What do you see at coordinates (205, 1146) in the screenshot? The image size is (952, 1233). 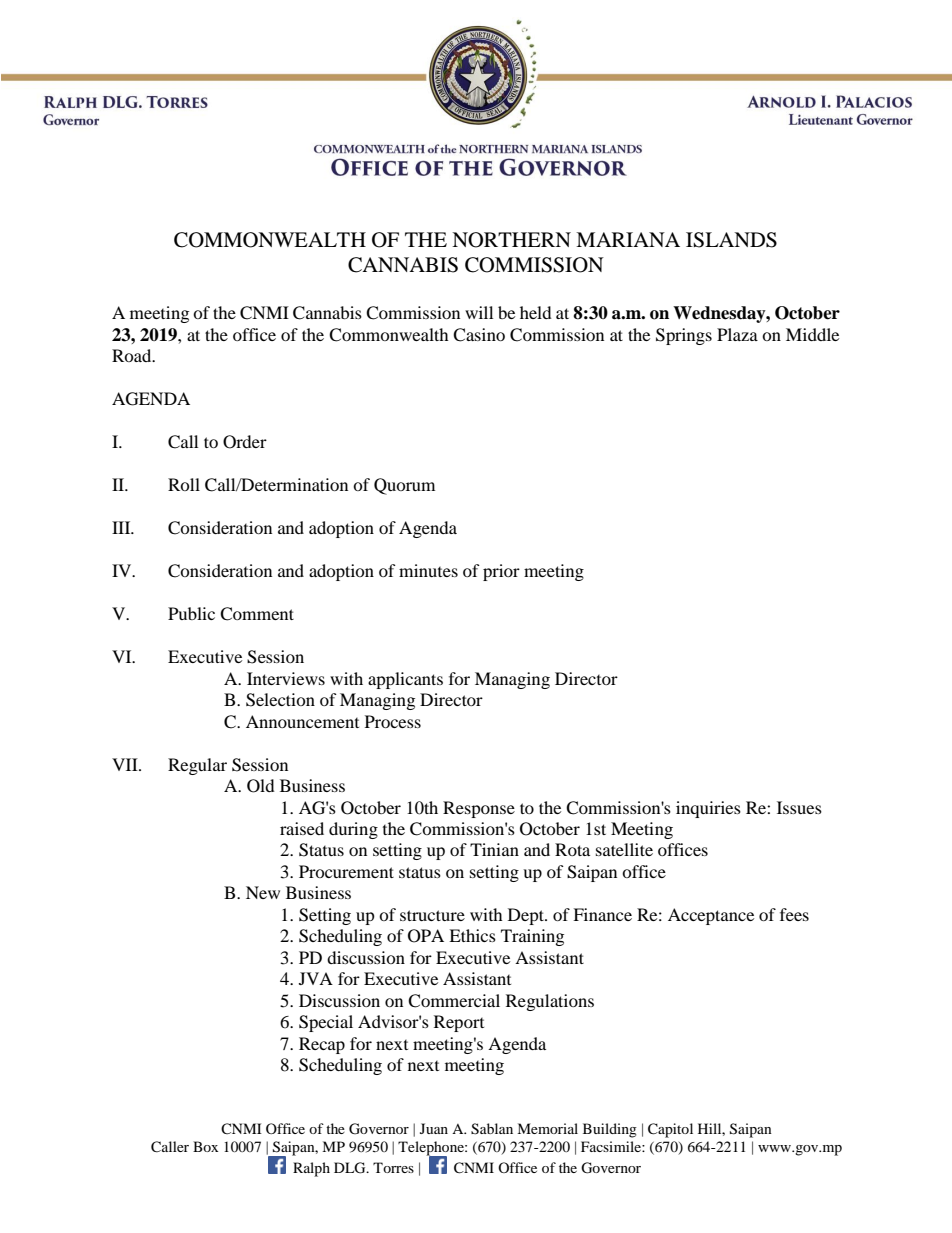 I see `Box` at bounding box center [205, 1146].
